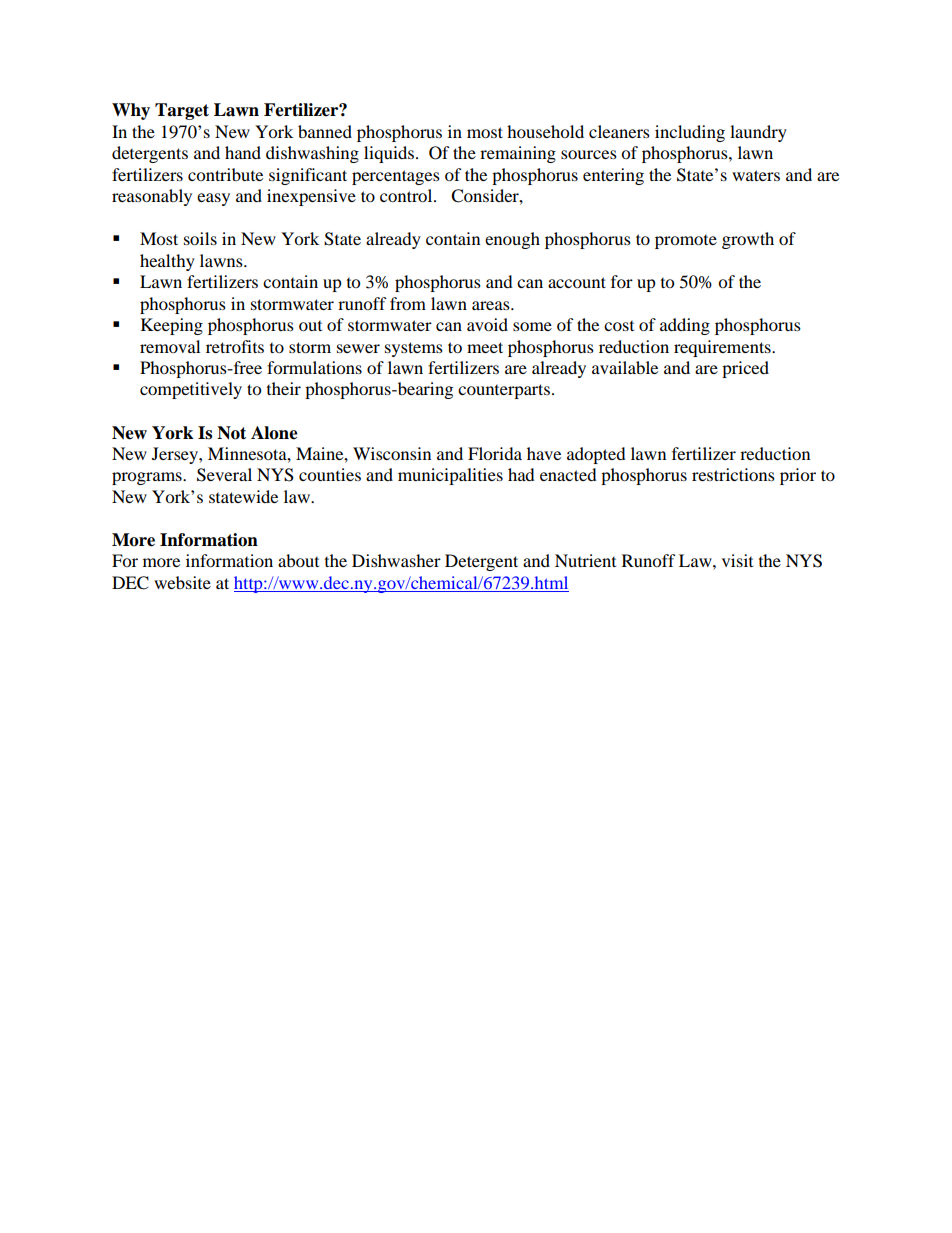 Image resolution: width=952 pixels, height=1233 pixels. Describe the element at coordinates (182, 111) in the screenshot. I see `Target` at that location.
